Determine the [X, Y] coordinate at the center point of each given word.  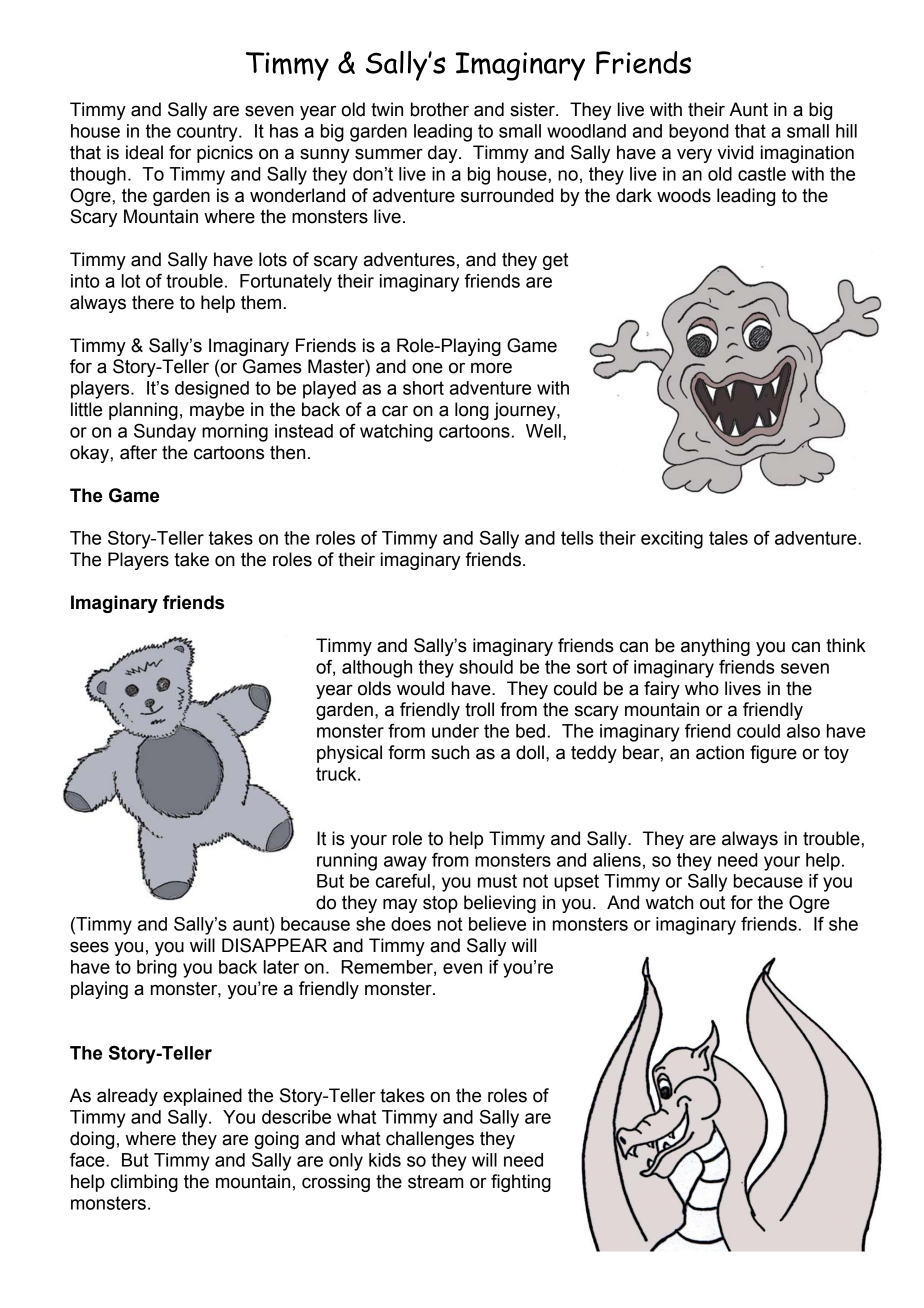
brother [440, 109]
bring [157, 969]
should [486, 667]
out [712, 903]
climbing [144, 1183]
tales [728, 538]
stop [440, 904]
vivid [735, 152]
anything [715, 647]
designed [212, 390]
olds [374, 688]
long [472, 411]
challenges [430, 1140]
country [208, 133]
